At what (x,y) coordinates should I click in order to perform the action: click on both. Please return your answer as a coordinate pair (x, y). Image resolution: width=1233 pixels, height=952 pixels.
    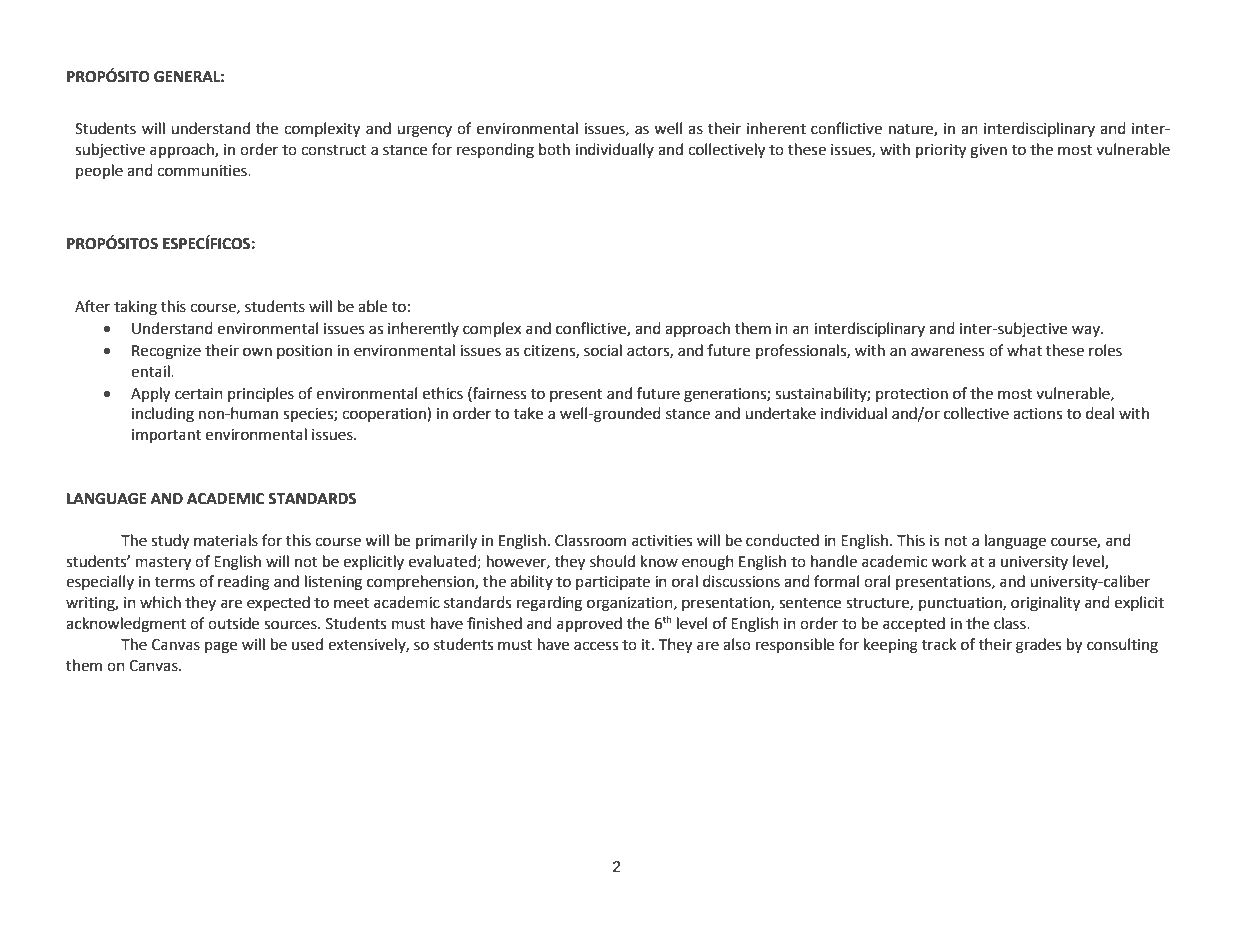
    Looking at the image, I should click on (554, 149).
